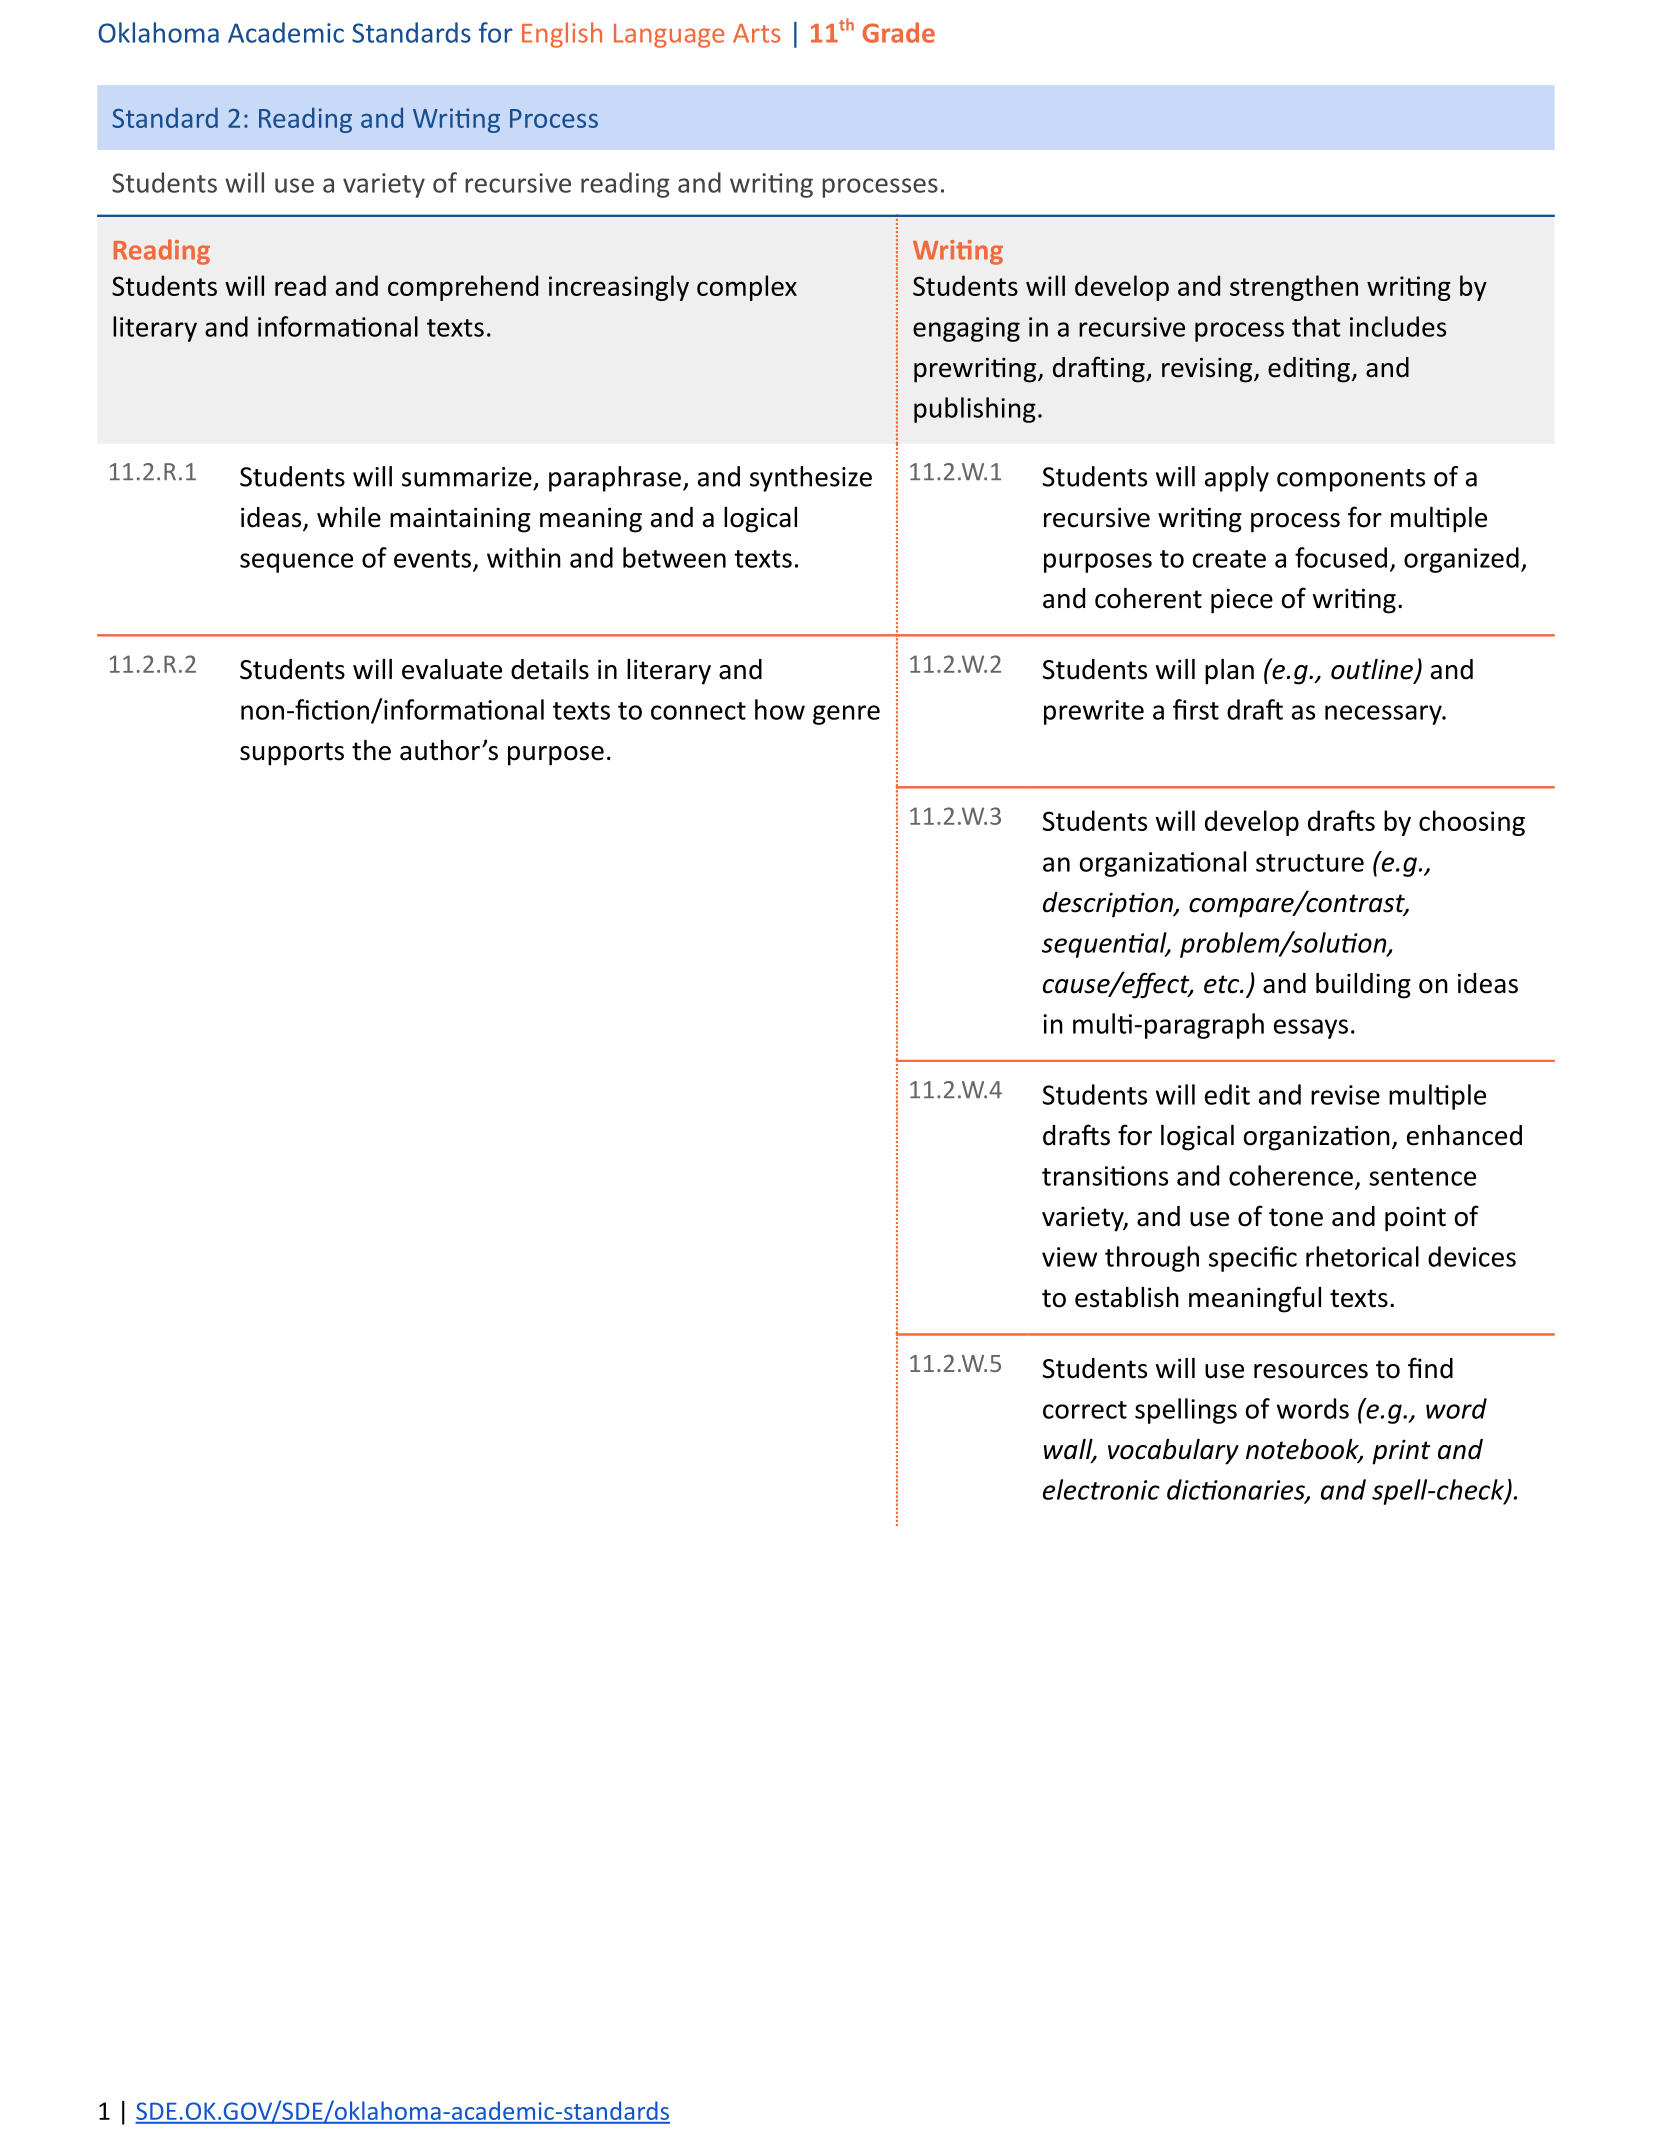 The height and width of the image is (2140, 1654). Describe the element at coordinates (1373, 670) in the image. I see `outline` at that location.
